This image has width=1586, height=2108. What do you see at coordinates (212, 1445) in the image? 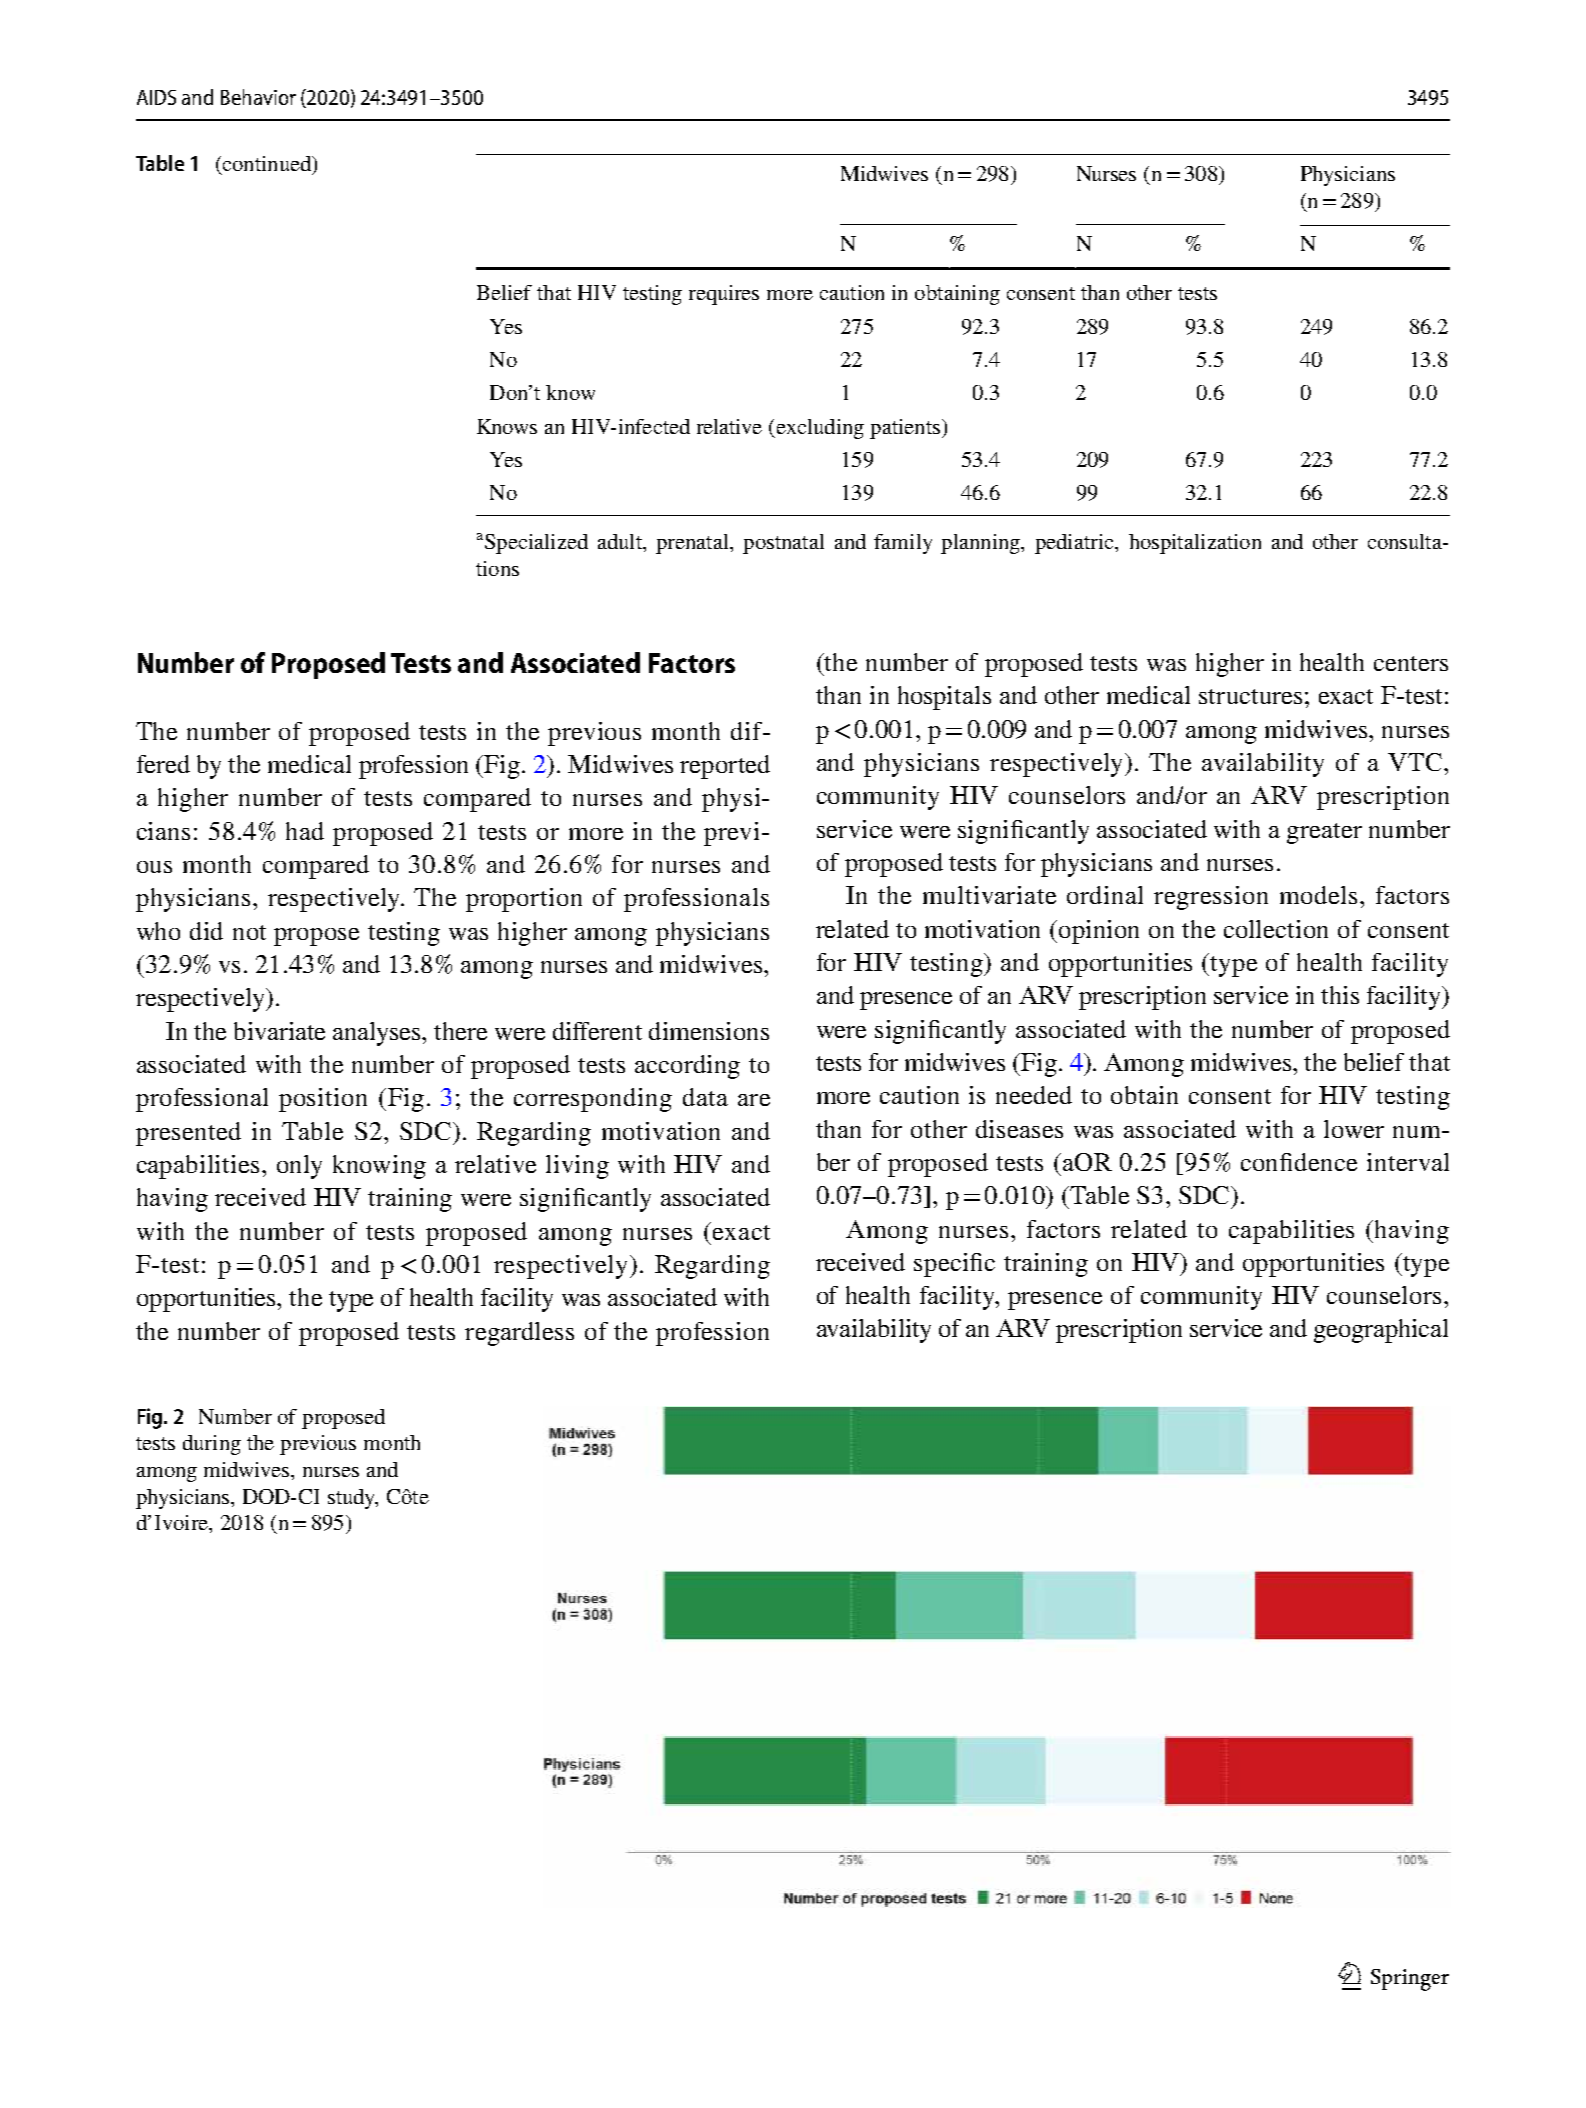
I see `during` at bounding box center [212, 1445].
